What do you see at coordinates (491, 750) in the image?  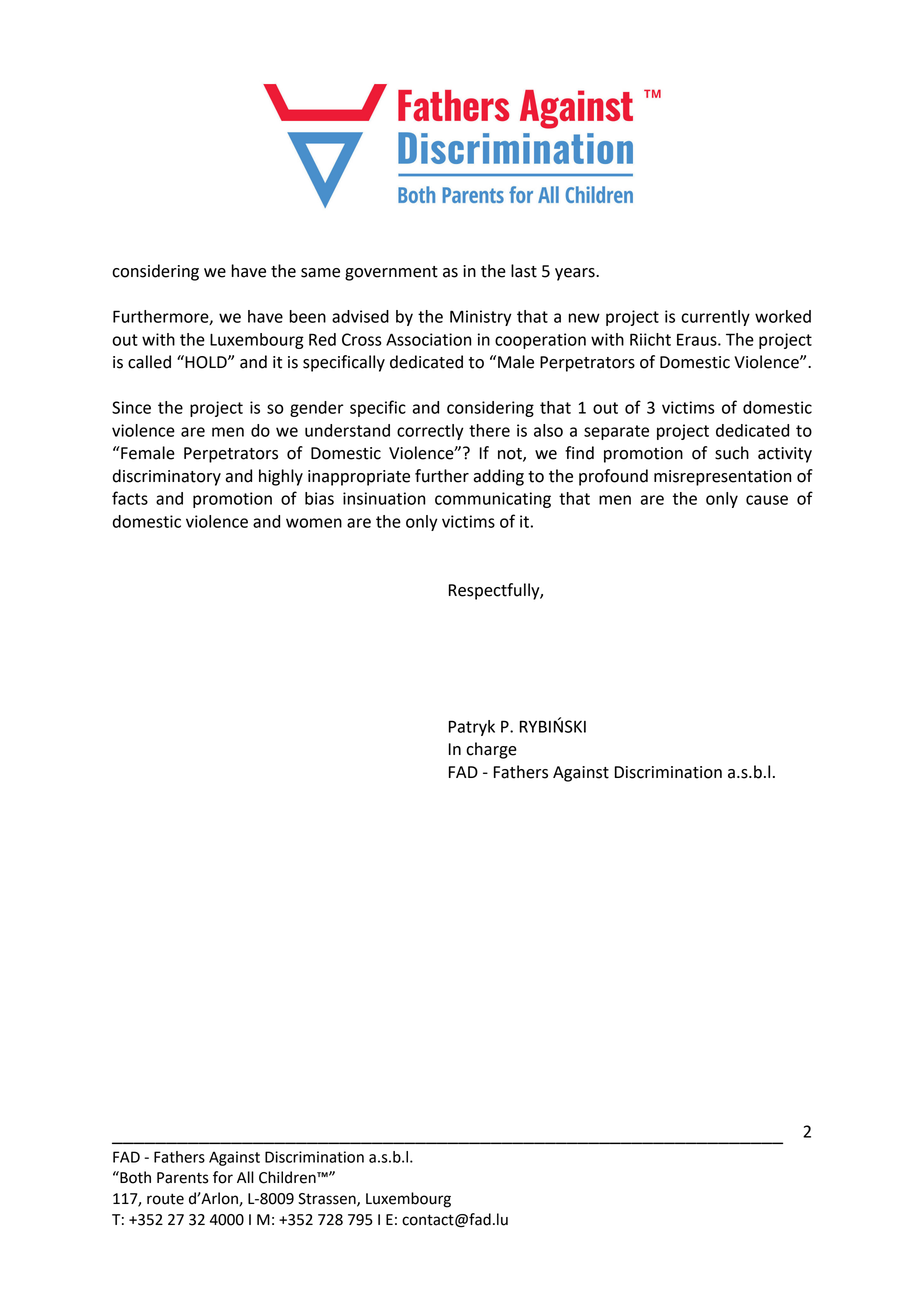 I see `charge` at bounding box center [491, 750].
